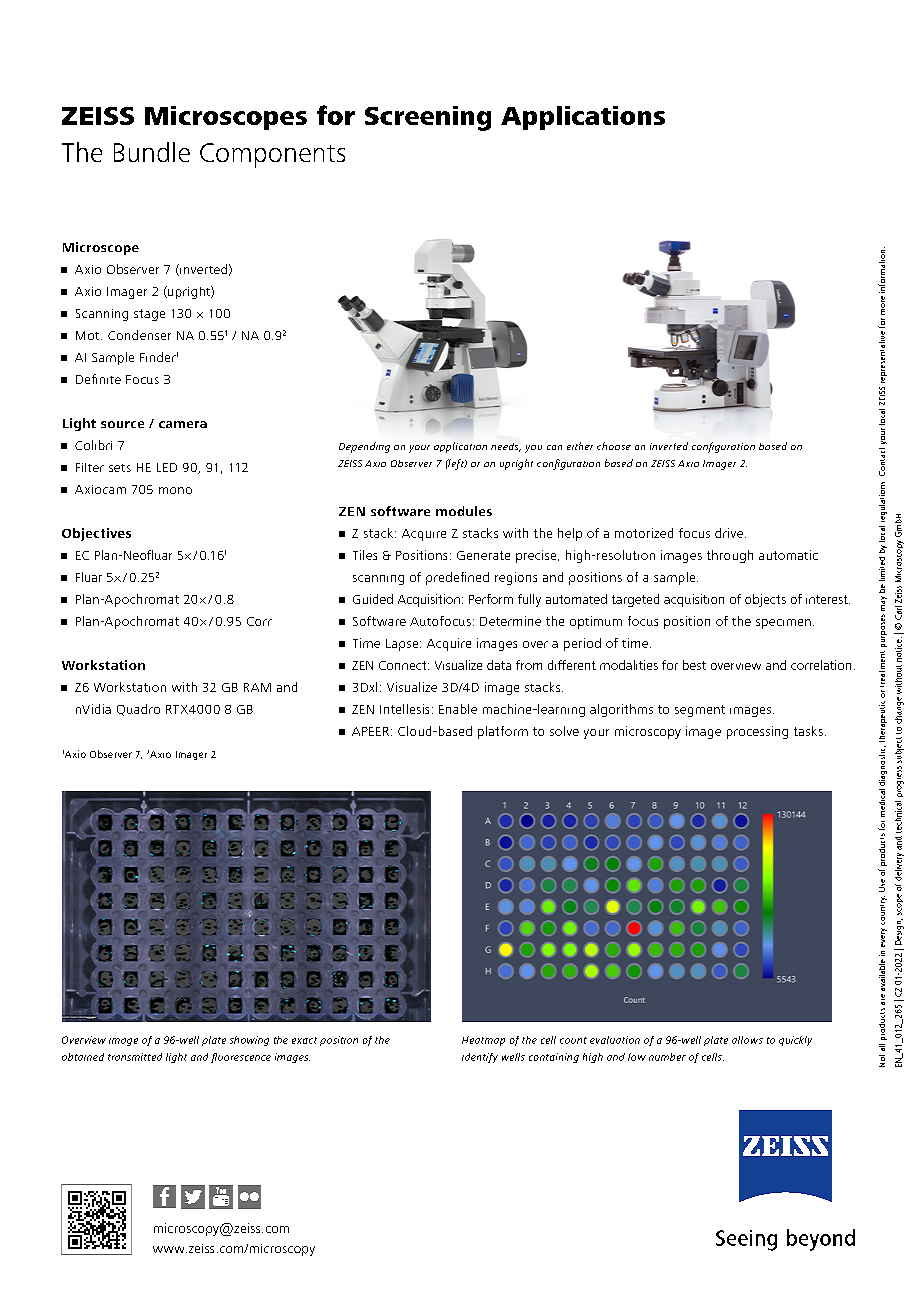 The height and width of the screenshot is (1308, 924). I want to click on Bundle, so click(152, 152).
